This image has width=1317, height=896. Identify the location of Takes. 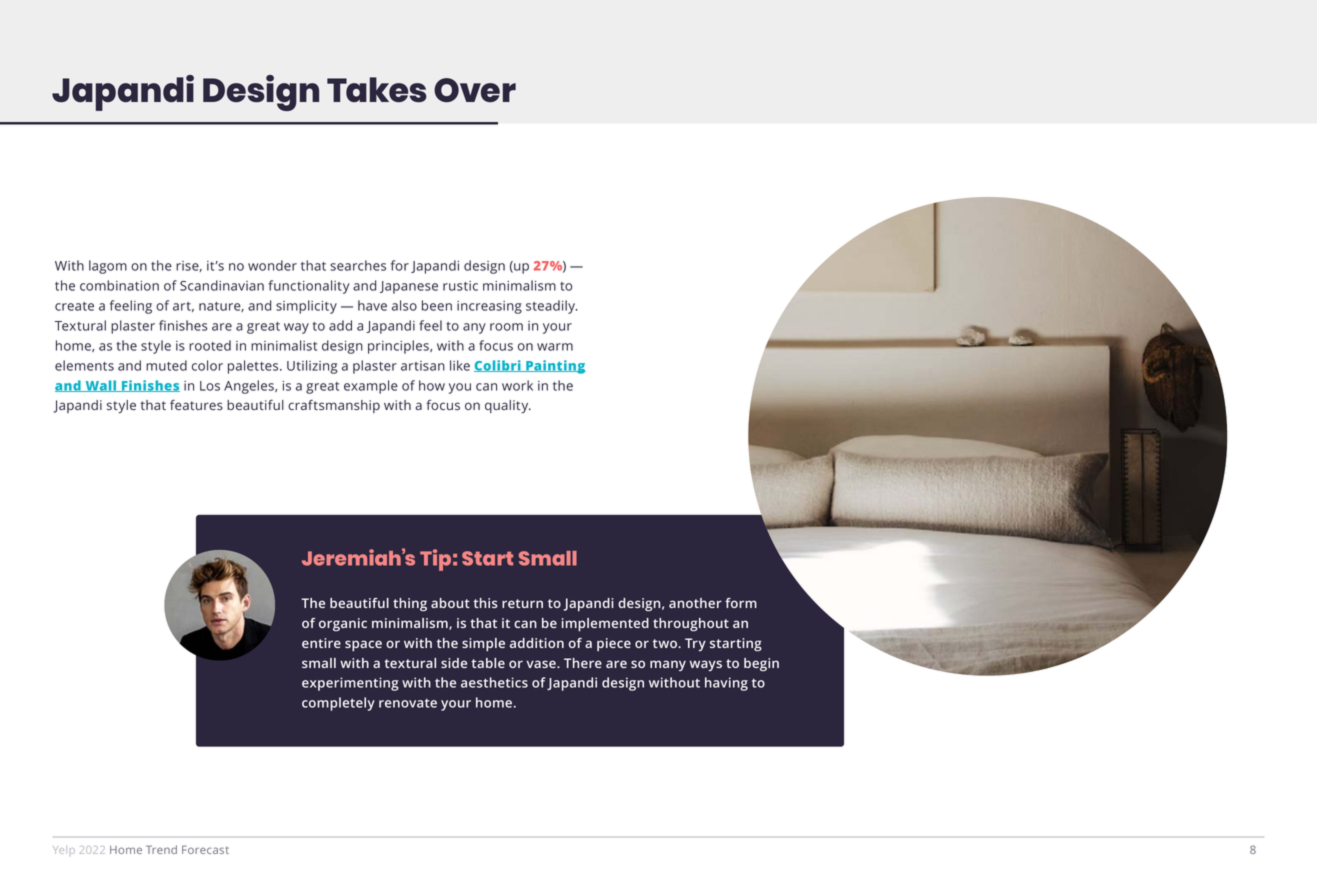
(377, 89).
